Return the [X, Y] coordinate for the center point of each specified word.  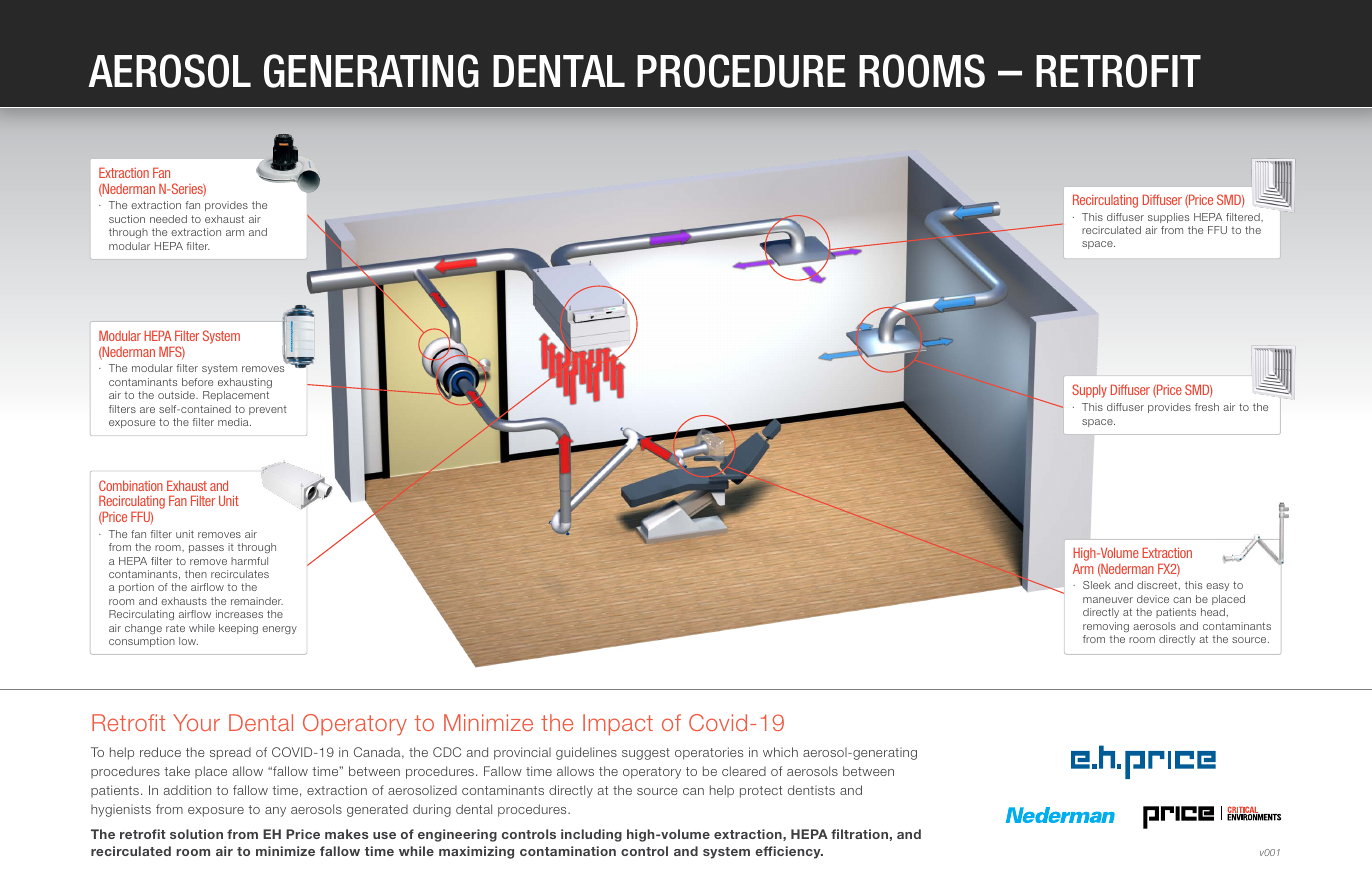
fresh [1207, 407]
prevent [268, 410]
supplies [1168, 218]
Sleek [1097, 585]
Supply [1089, 391]
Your [196, 722]
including [591, 835]
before [197, 382]
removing [1106, 627]
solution [196, 834]
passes [206, 549]
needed [168, 219]
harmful [249, 561]
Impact [618, 725]
